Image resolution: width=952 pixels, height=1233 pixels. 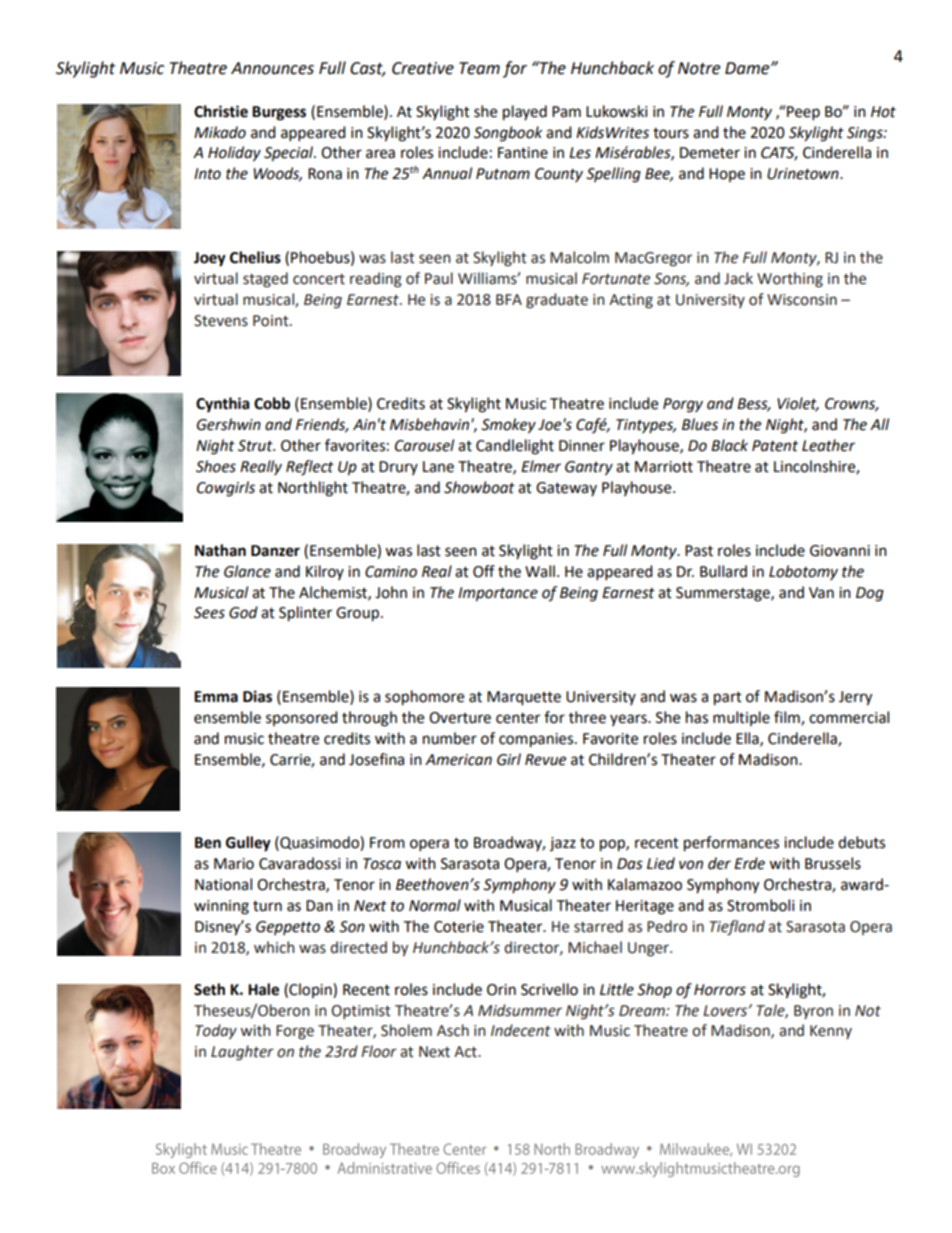 I want to click on Pam, so click(x=566, y=112).
